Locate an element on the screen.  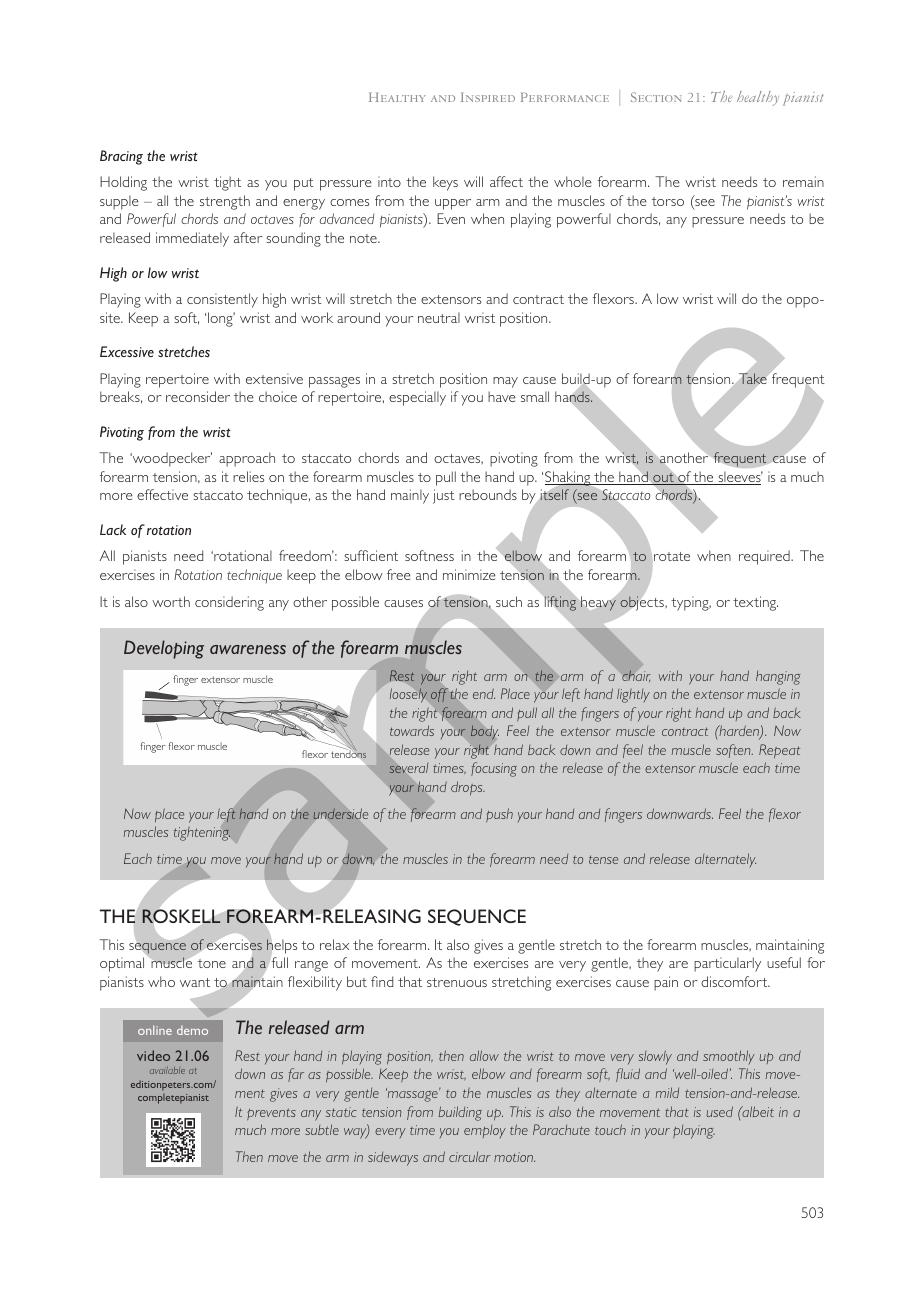
Section is located at coordinates (656, 97).
